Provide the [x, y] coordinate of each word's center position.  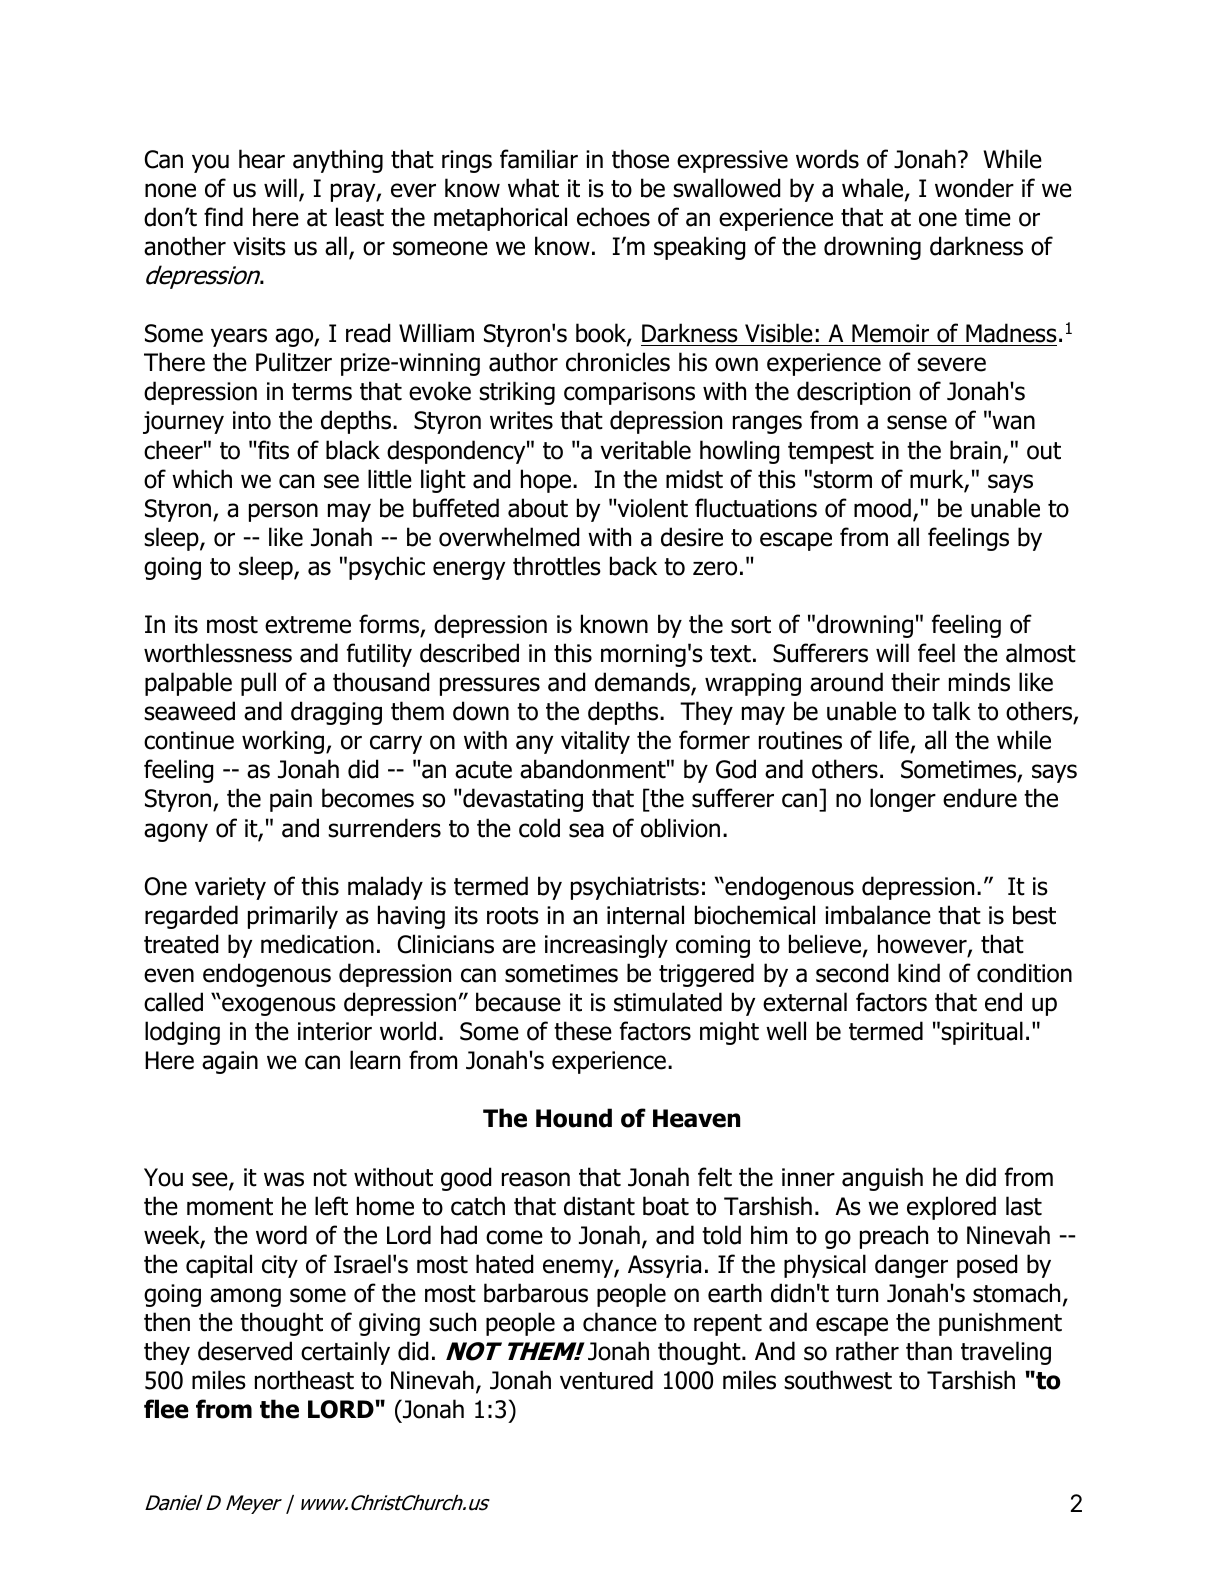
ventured [606, 1380]
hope [547, 481]
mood [882, 508]
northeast [304, 1380]
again [230, 1062]
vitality [595, 742]
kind [919, 973]
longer [903, 800]
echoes [613, 217]
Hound [574, 1118]
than [929, 1351]
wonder [974, 188]
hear [262, 159]
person [283, 512]
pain [291, 800]
